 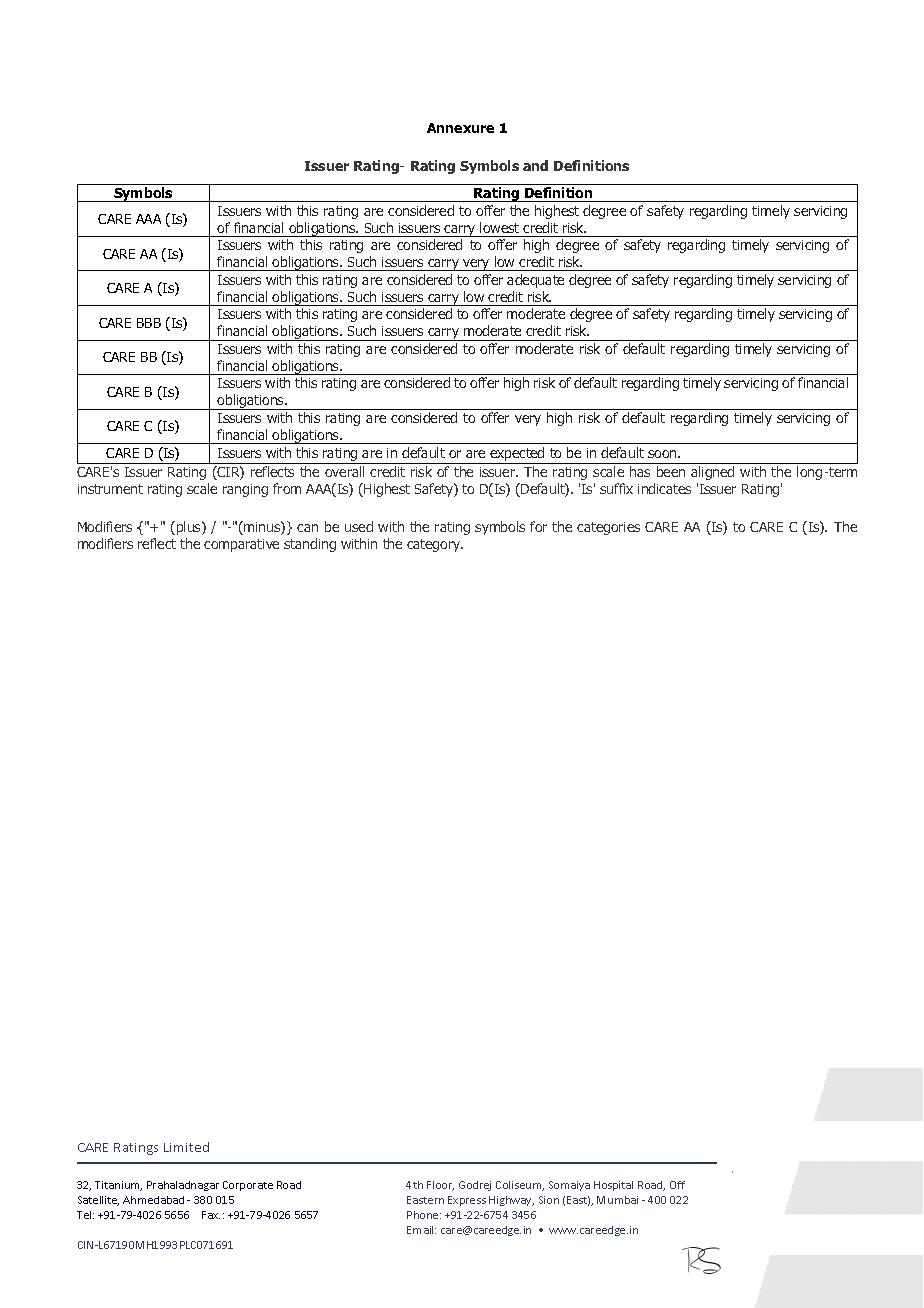 What do you see at coordinates (517, 455) in the screenshot?
I see `expected` at bounding box center [517, 455].
